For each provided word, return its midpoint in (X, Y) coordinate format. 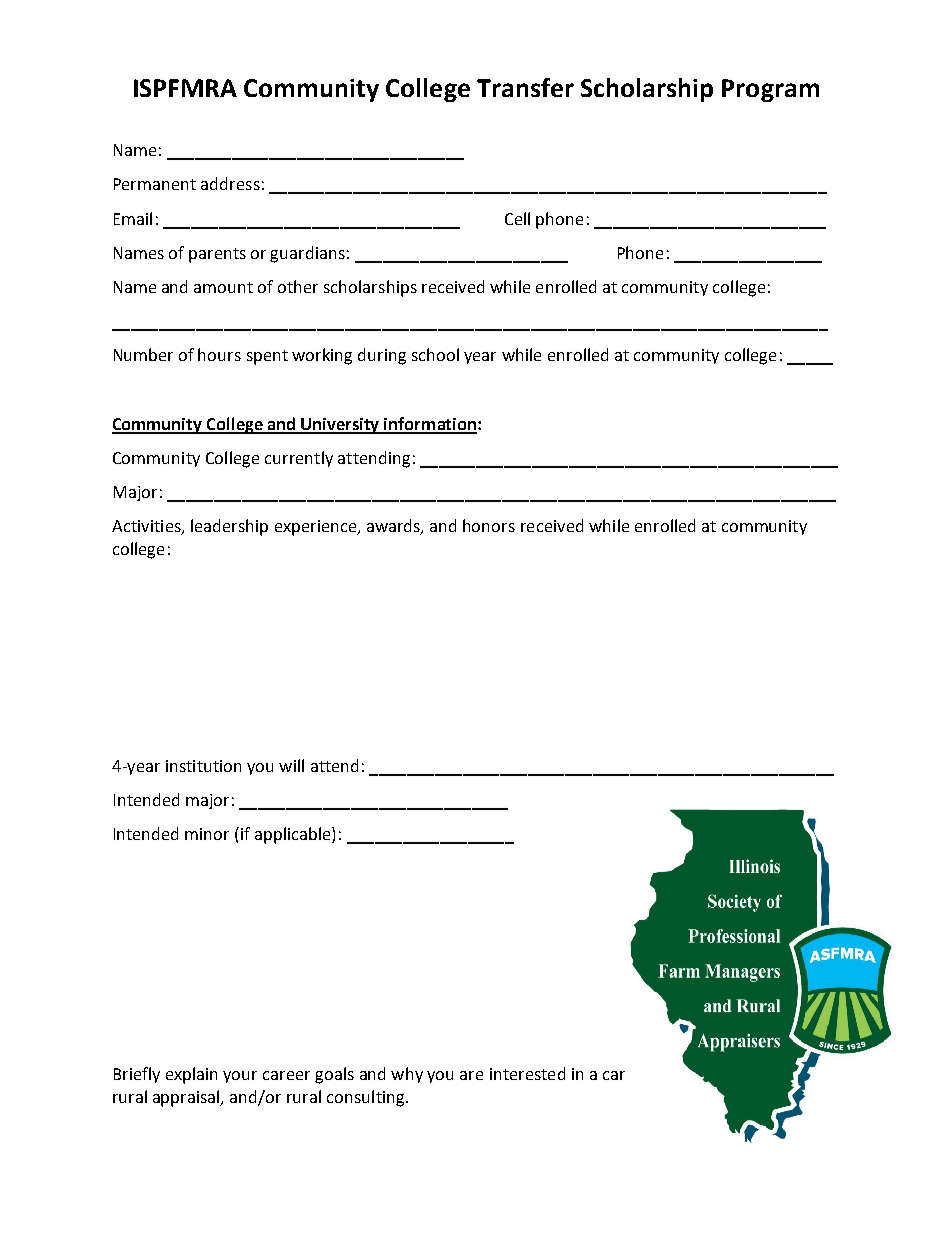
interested (527, 1073)
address (230, 183)
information (430, 425)
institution (203, 766)
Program (770, 90)
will (291, 765)
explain (191, 1075)
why (407, 1075)
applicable (294, 835)
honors (489, 525)
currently (299, 459)
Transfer (525, 87)
